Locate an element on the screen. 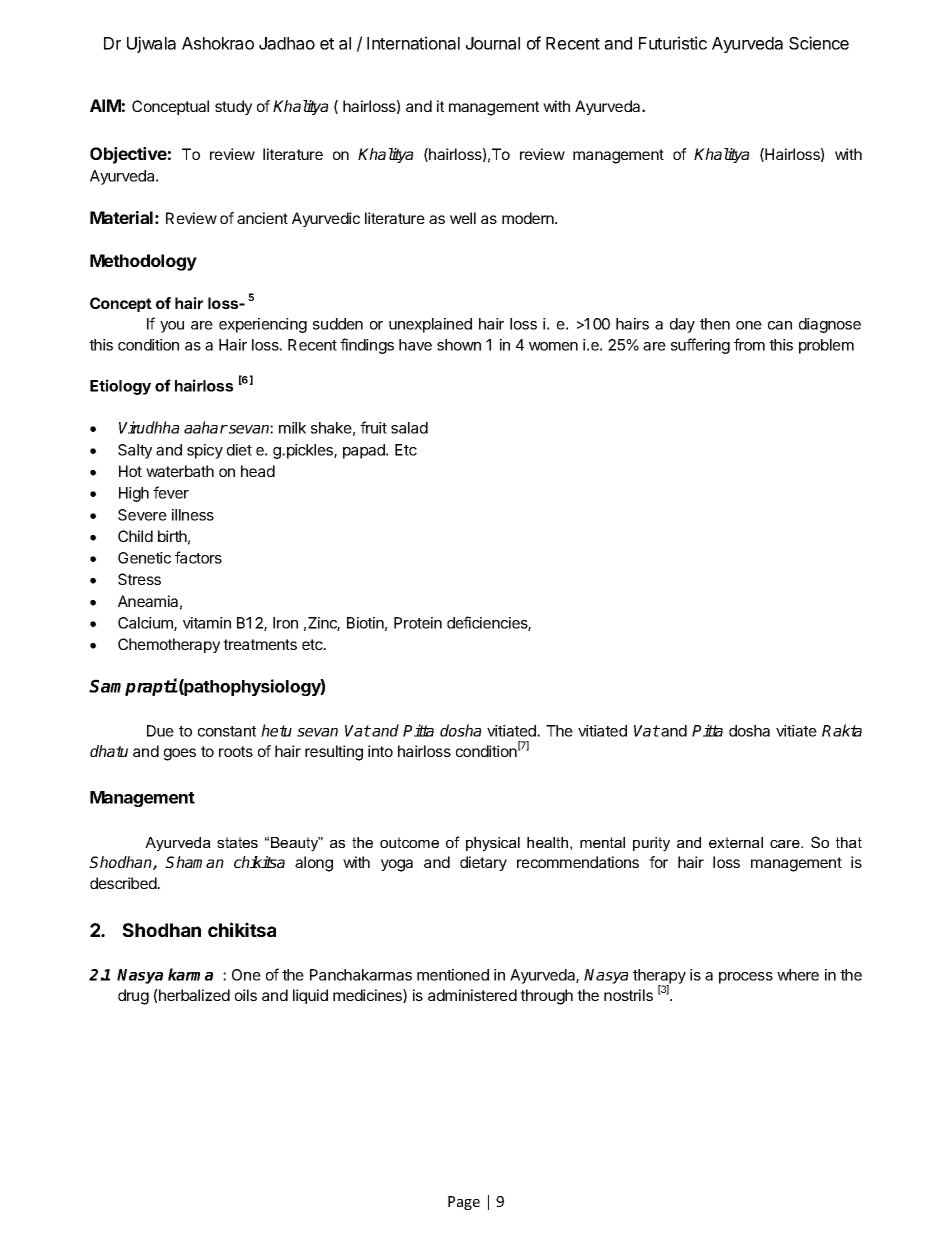 The height and width of the screenshot is (1233, 952). Science is located at coordinates (819, 43).
